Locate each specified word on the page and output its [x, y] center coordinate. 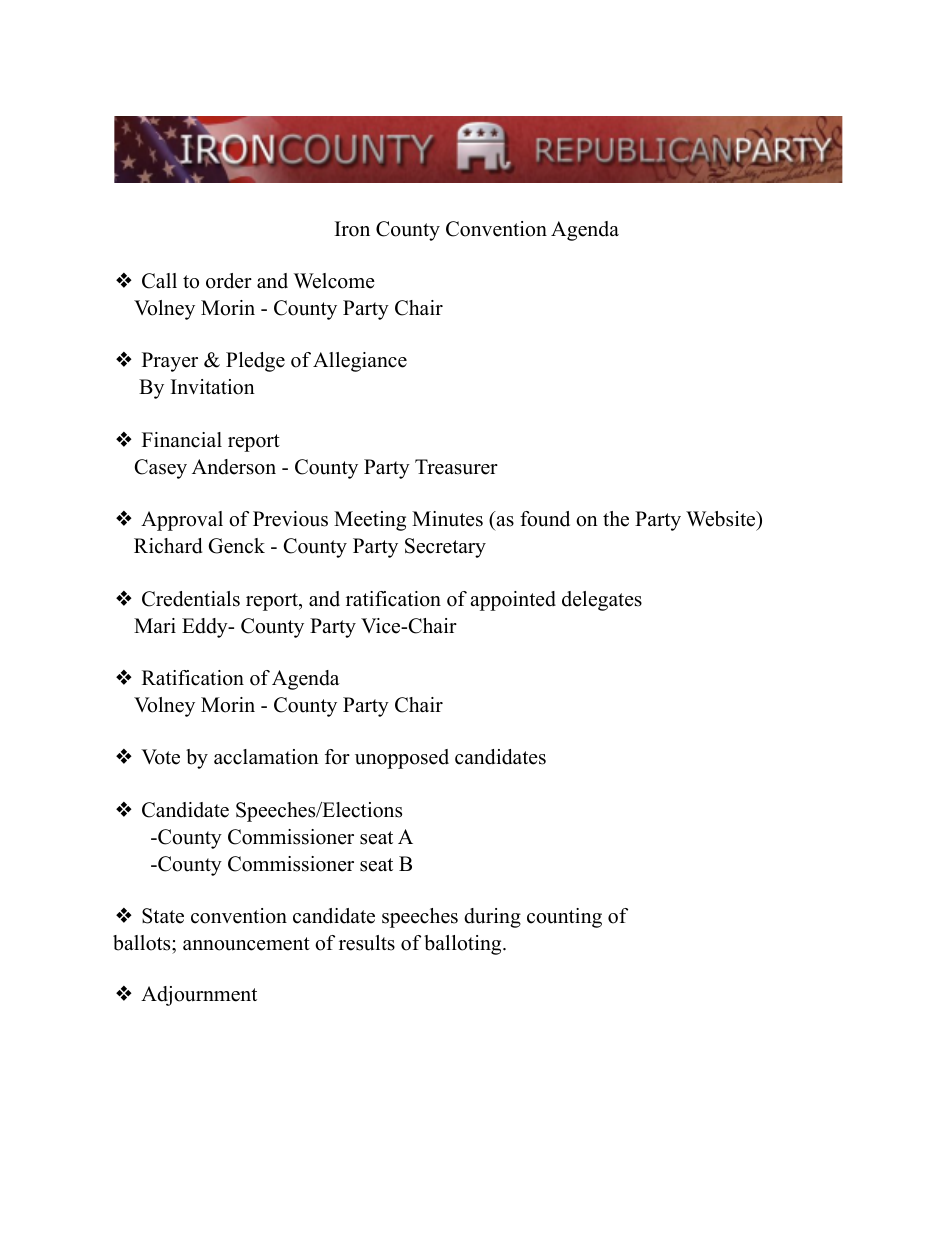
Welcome [334, 281]
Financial [182, 440]
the [616, 519]
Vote [160, 757]
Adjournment [199, 996]
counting [564, 918]
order [229, 281]
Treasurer [456, 467]
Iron [352, 229]
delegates [602, 601]
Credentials [191, 599]
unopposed [402, 759]
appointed [513, 601]
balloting [464, 945]
